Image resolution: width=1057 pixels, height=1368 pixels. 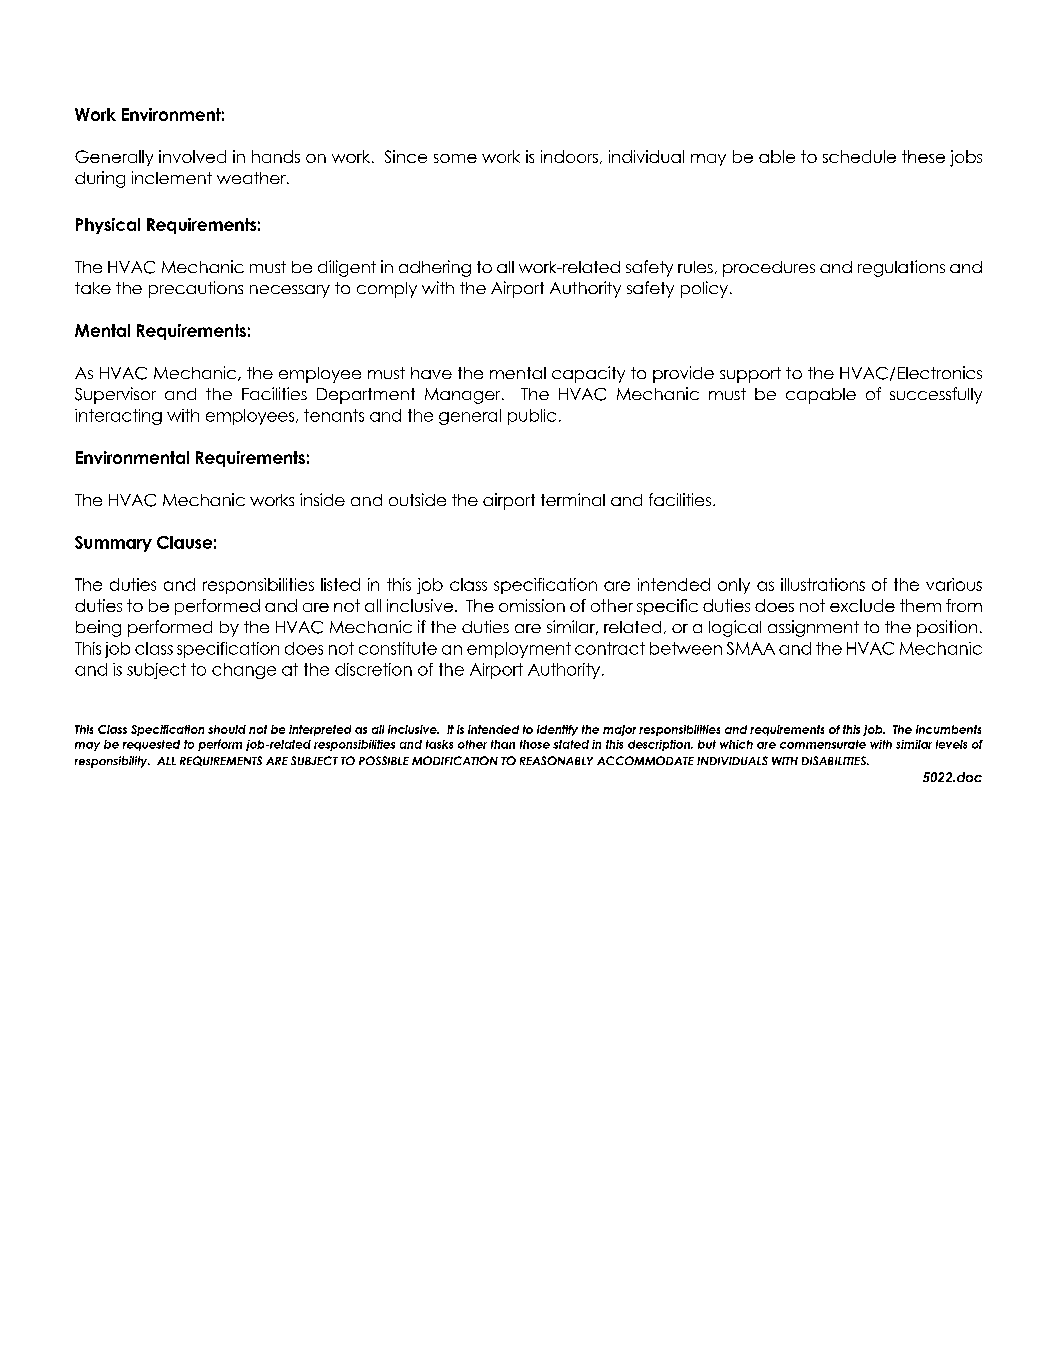 What do you see at coordinates (859, 156) in the screenshot?
I see `schedule` at bounding box center [859, 156].
